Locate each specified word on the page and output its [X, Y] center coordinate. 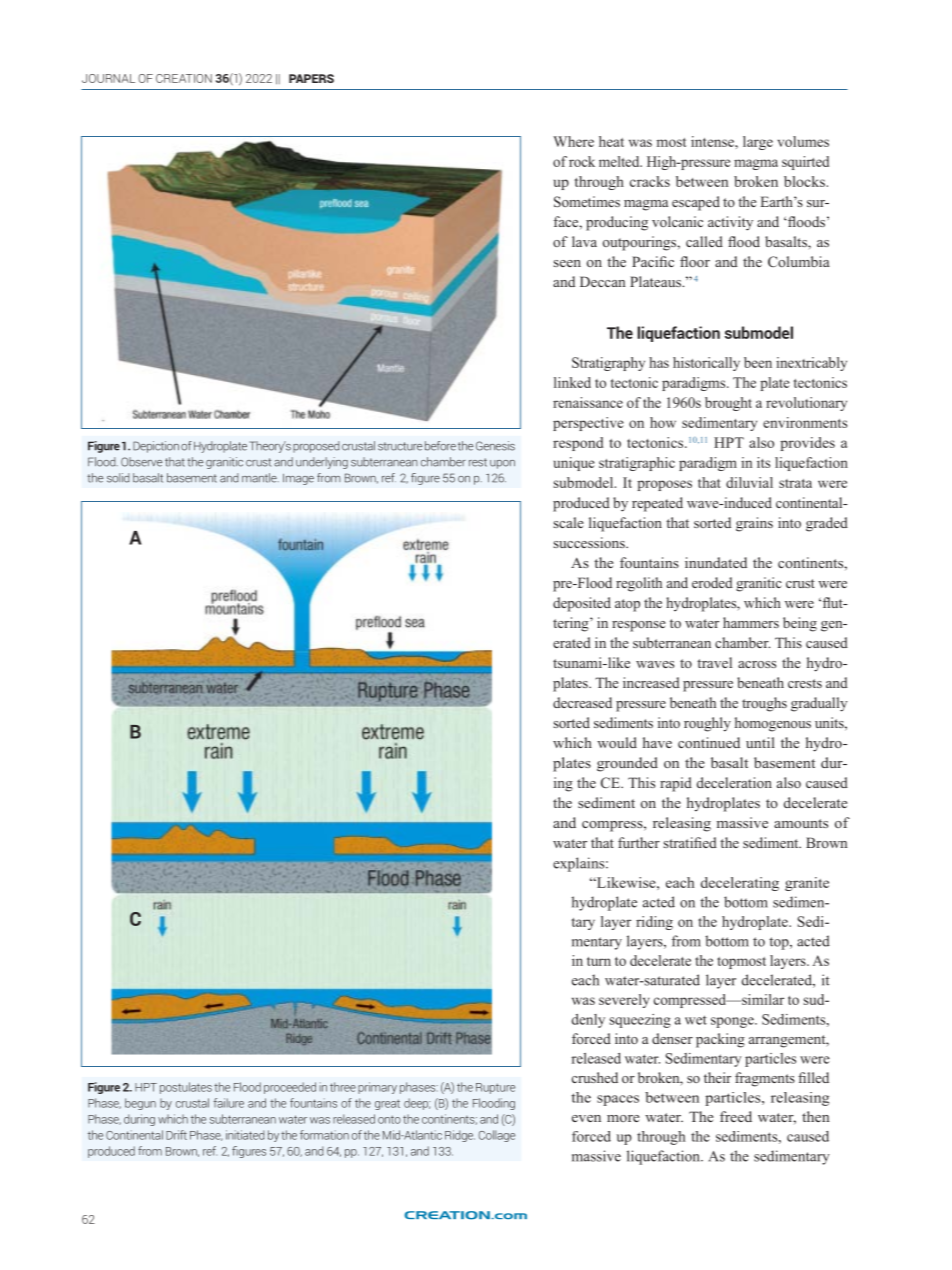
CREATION [184, 78]
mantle [260, 478]
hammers [751, 622]
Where [573, 141]
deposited [582, 604]
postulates [186, 1088]
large [758, 143]
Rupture [495, 1088]
